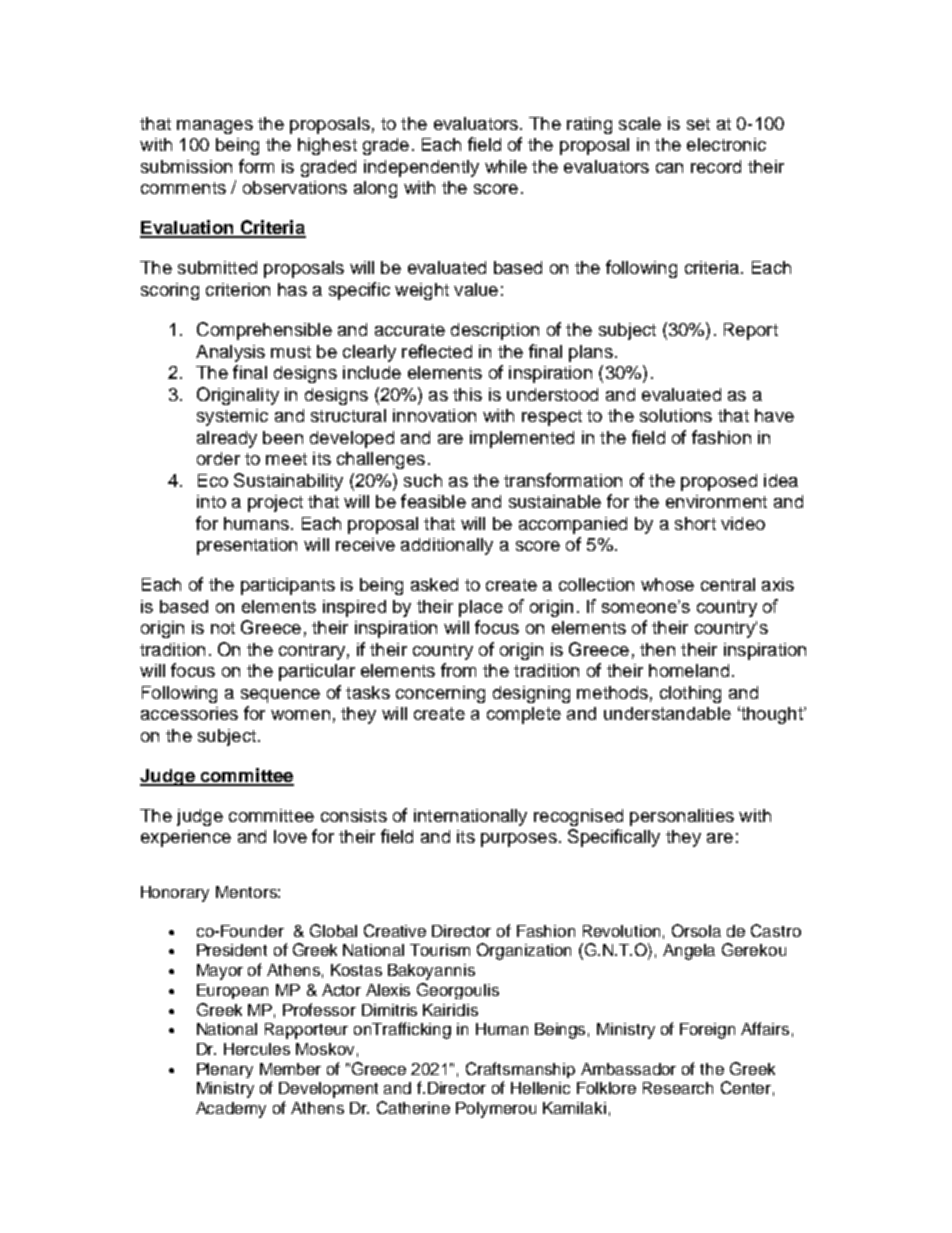 The height and width of the page is (1233, 952). I want to click on record, so click(716, 166).
